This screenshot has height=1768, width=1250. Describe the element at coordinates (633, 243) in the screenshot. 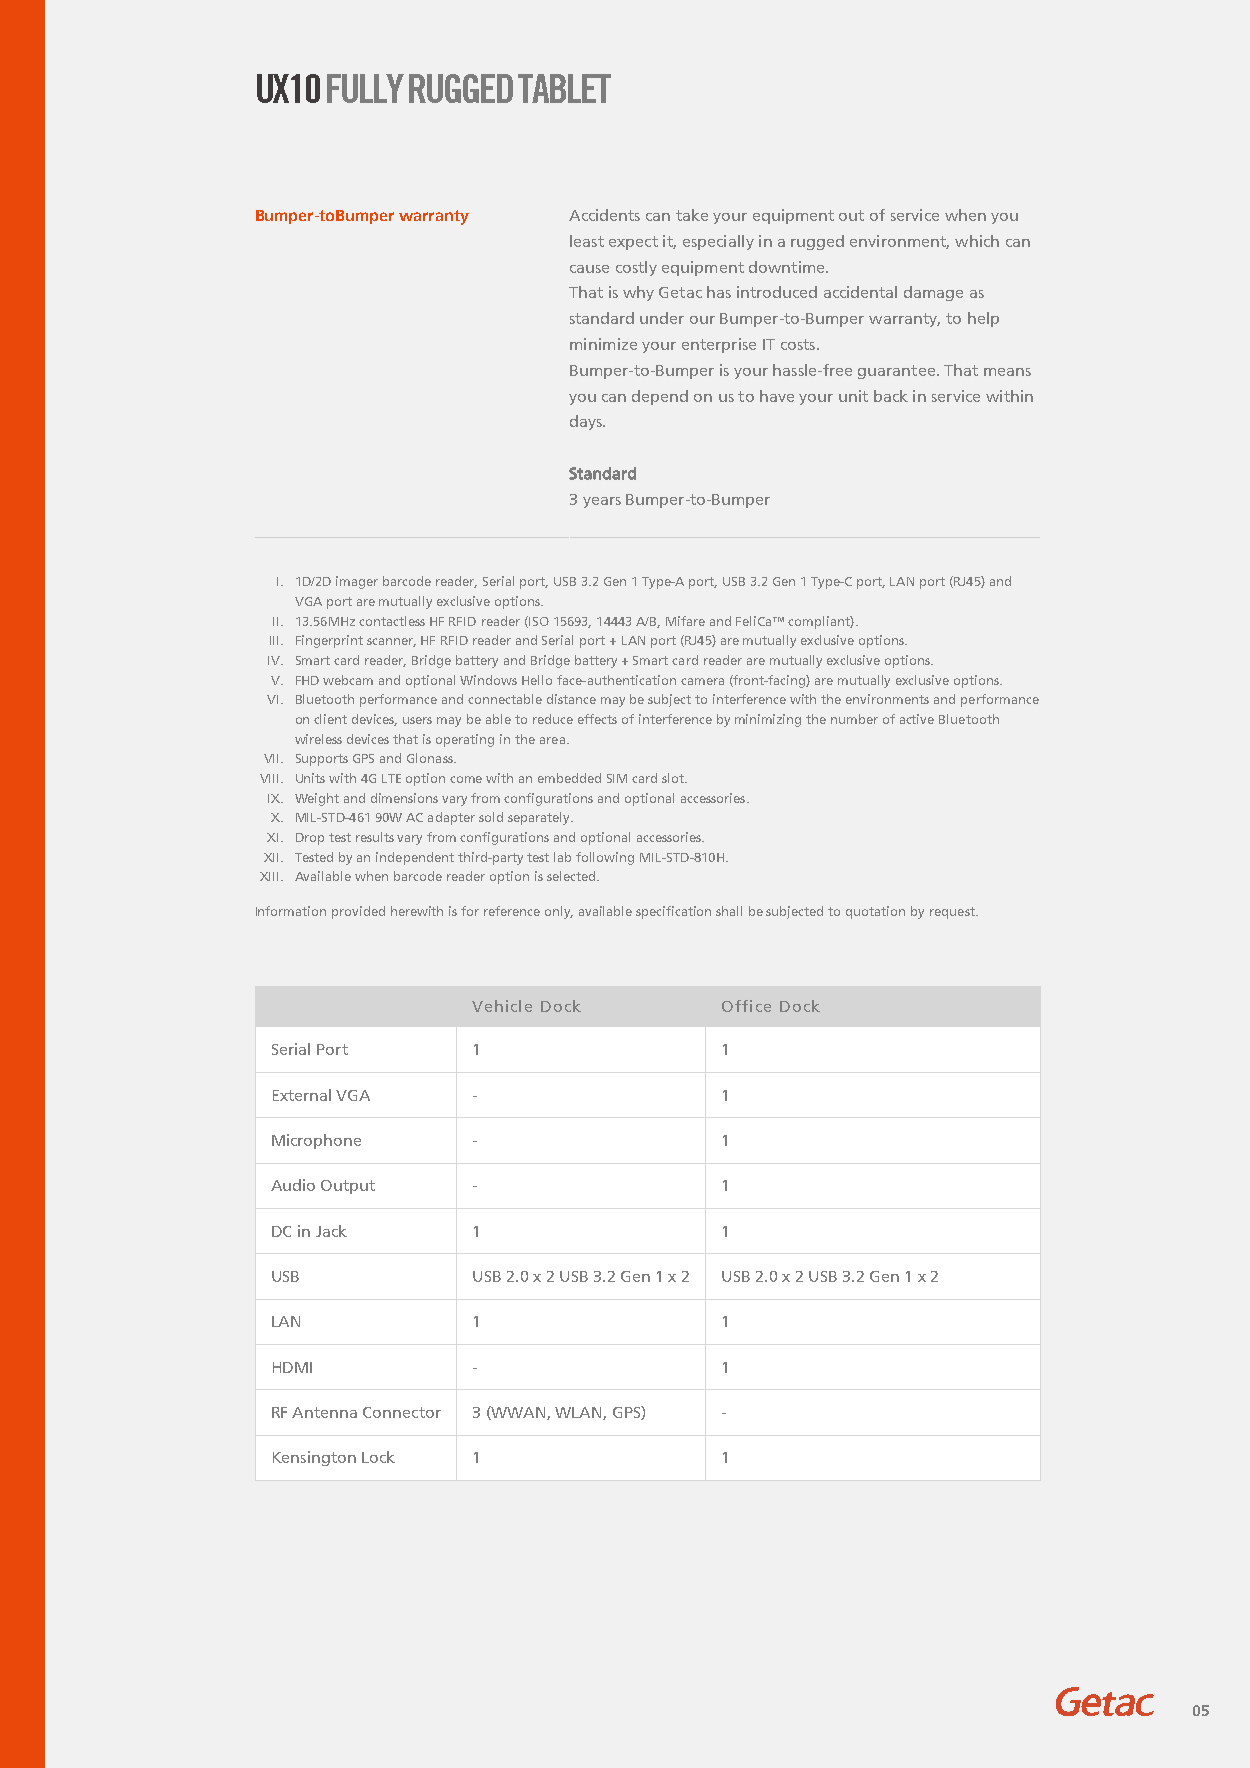

I see `expect` at that location.
